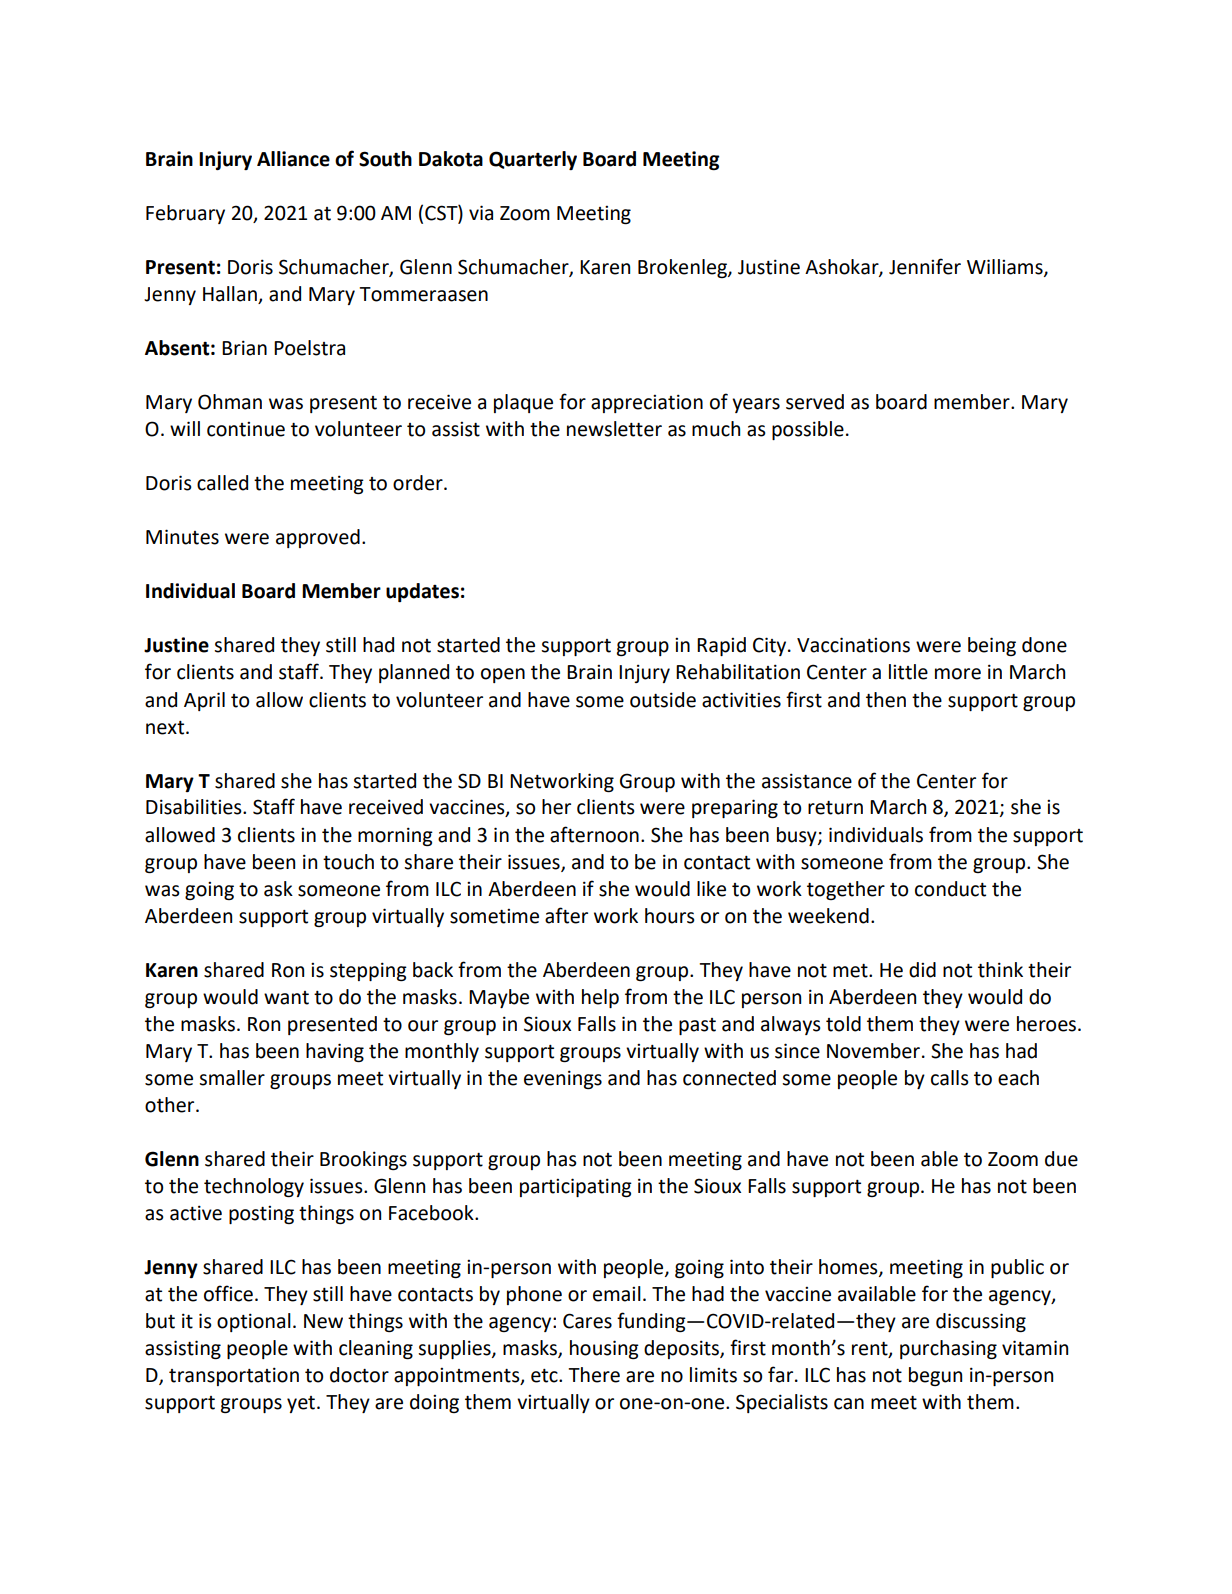 The width and height of the screenshot is (1232, 1594). Describe the element at coordinates (293, 159) in the screenshot. I see `Alliance` at that location.
